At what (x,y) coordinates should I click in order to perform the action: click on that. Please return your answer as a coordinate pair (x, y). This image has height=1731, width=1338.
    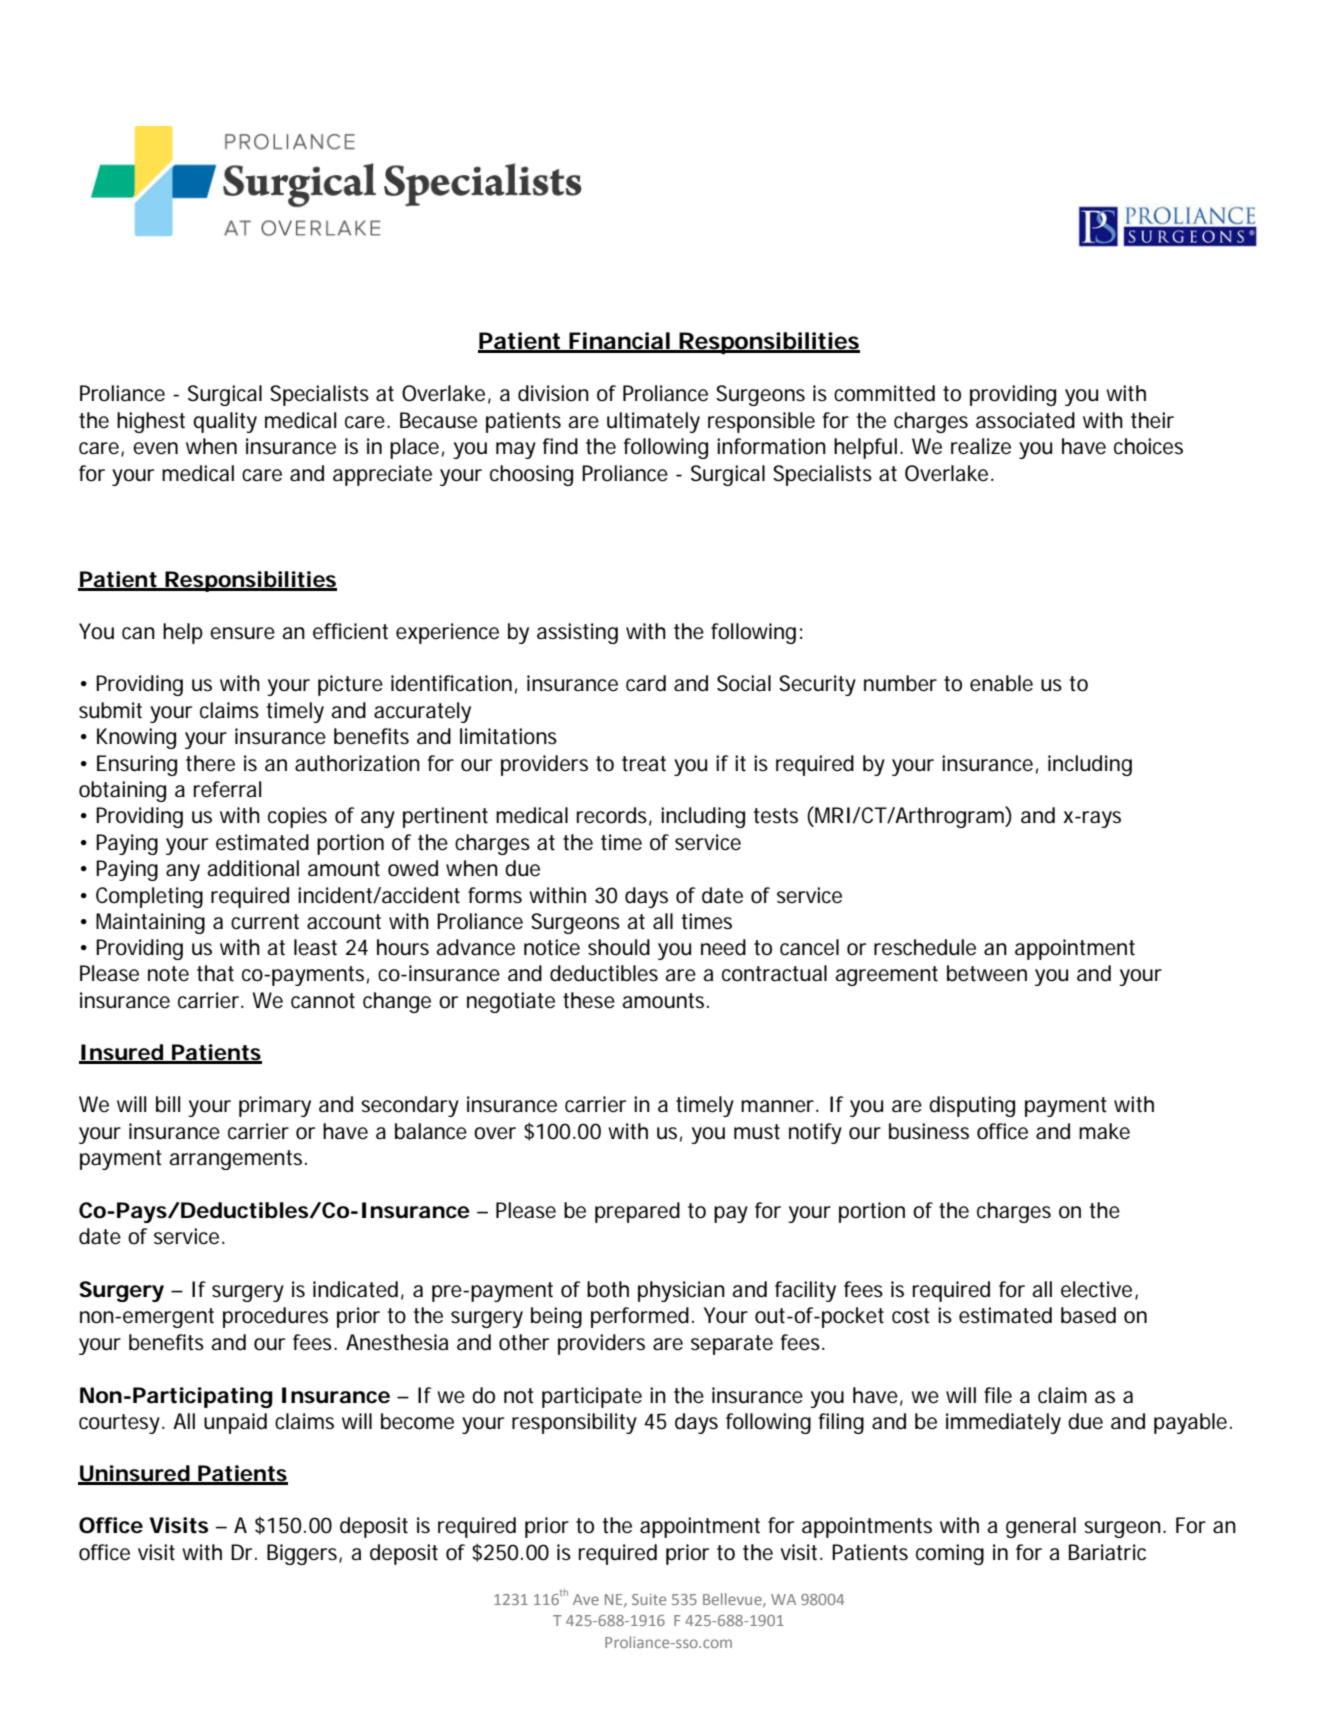
    Looking at the image, I should click on (215, 973).
